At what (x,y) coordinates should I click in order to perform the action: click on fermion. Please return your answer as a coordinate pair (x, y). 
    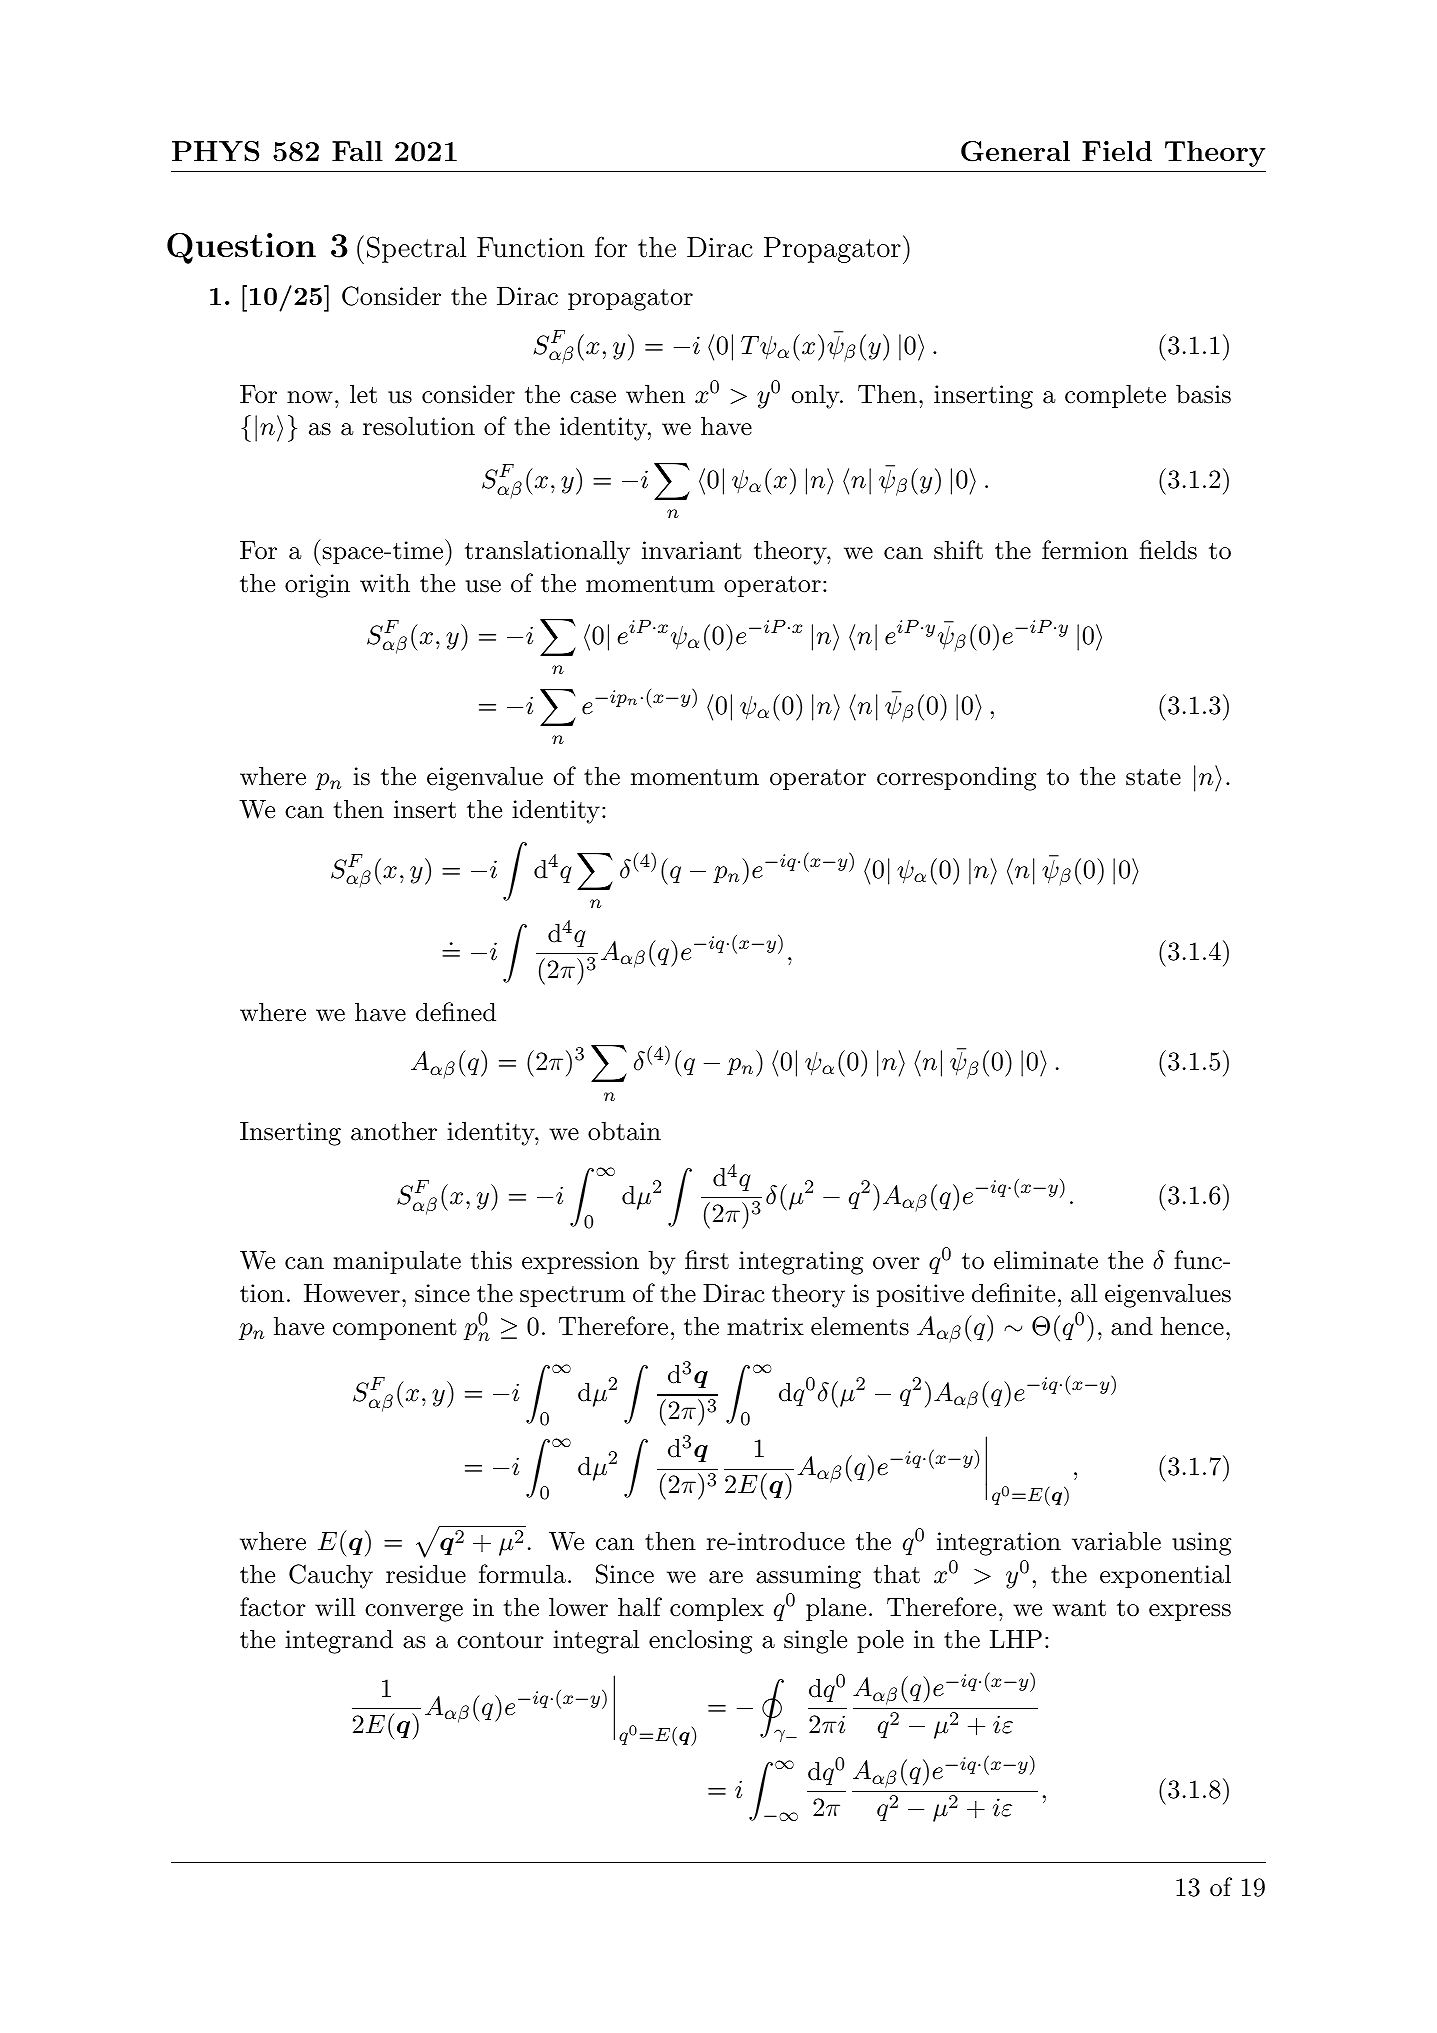
    Looking at the image, I should click on (1085, 550).
